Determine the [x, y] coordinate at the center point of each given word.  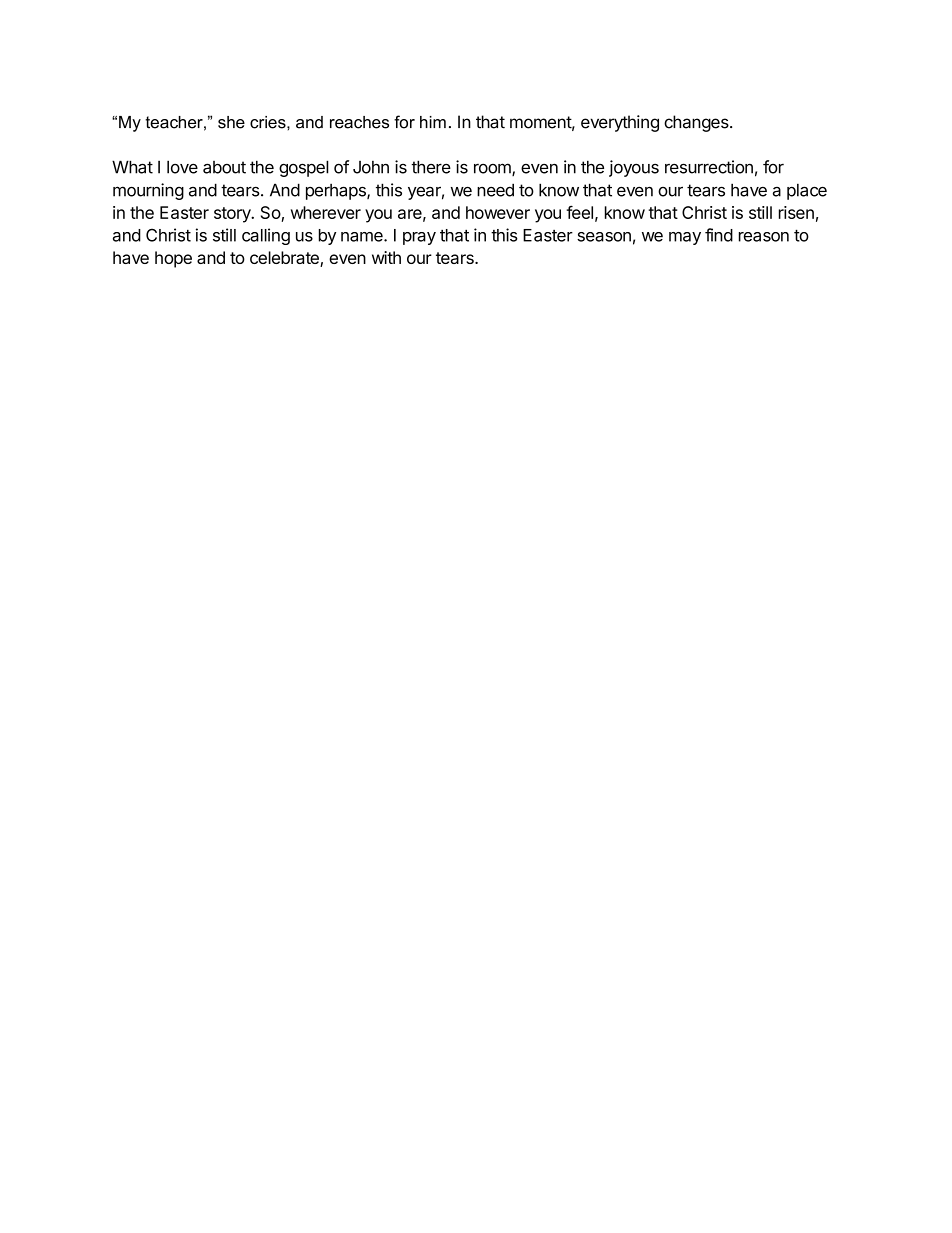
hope [173, 259]
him [433, 122]
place [807, 191]
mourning [148, 191]
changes [697, 123]
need [495, 190]
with [386, 257]
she [231, 122]
